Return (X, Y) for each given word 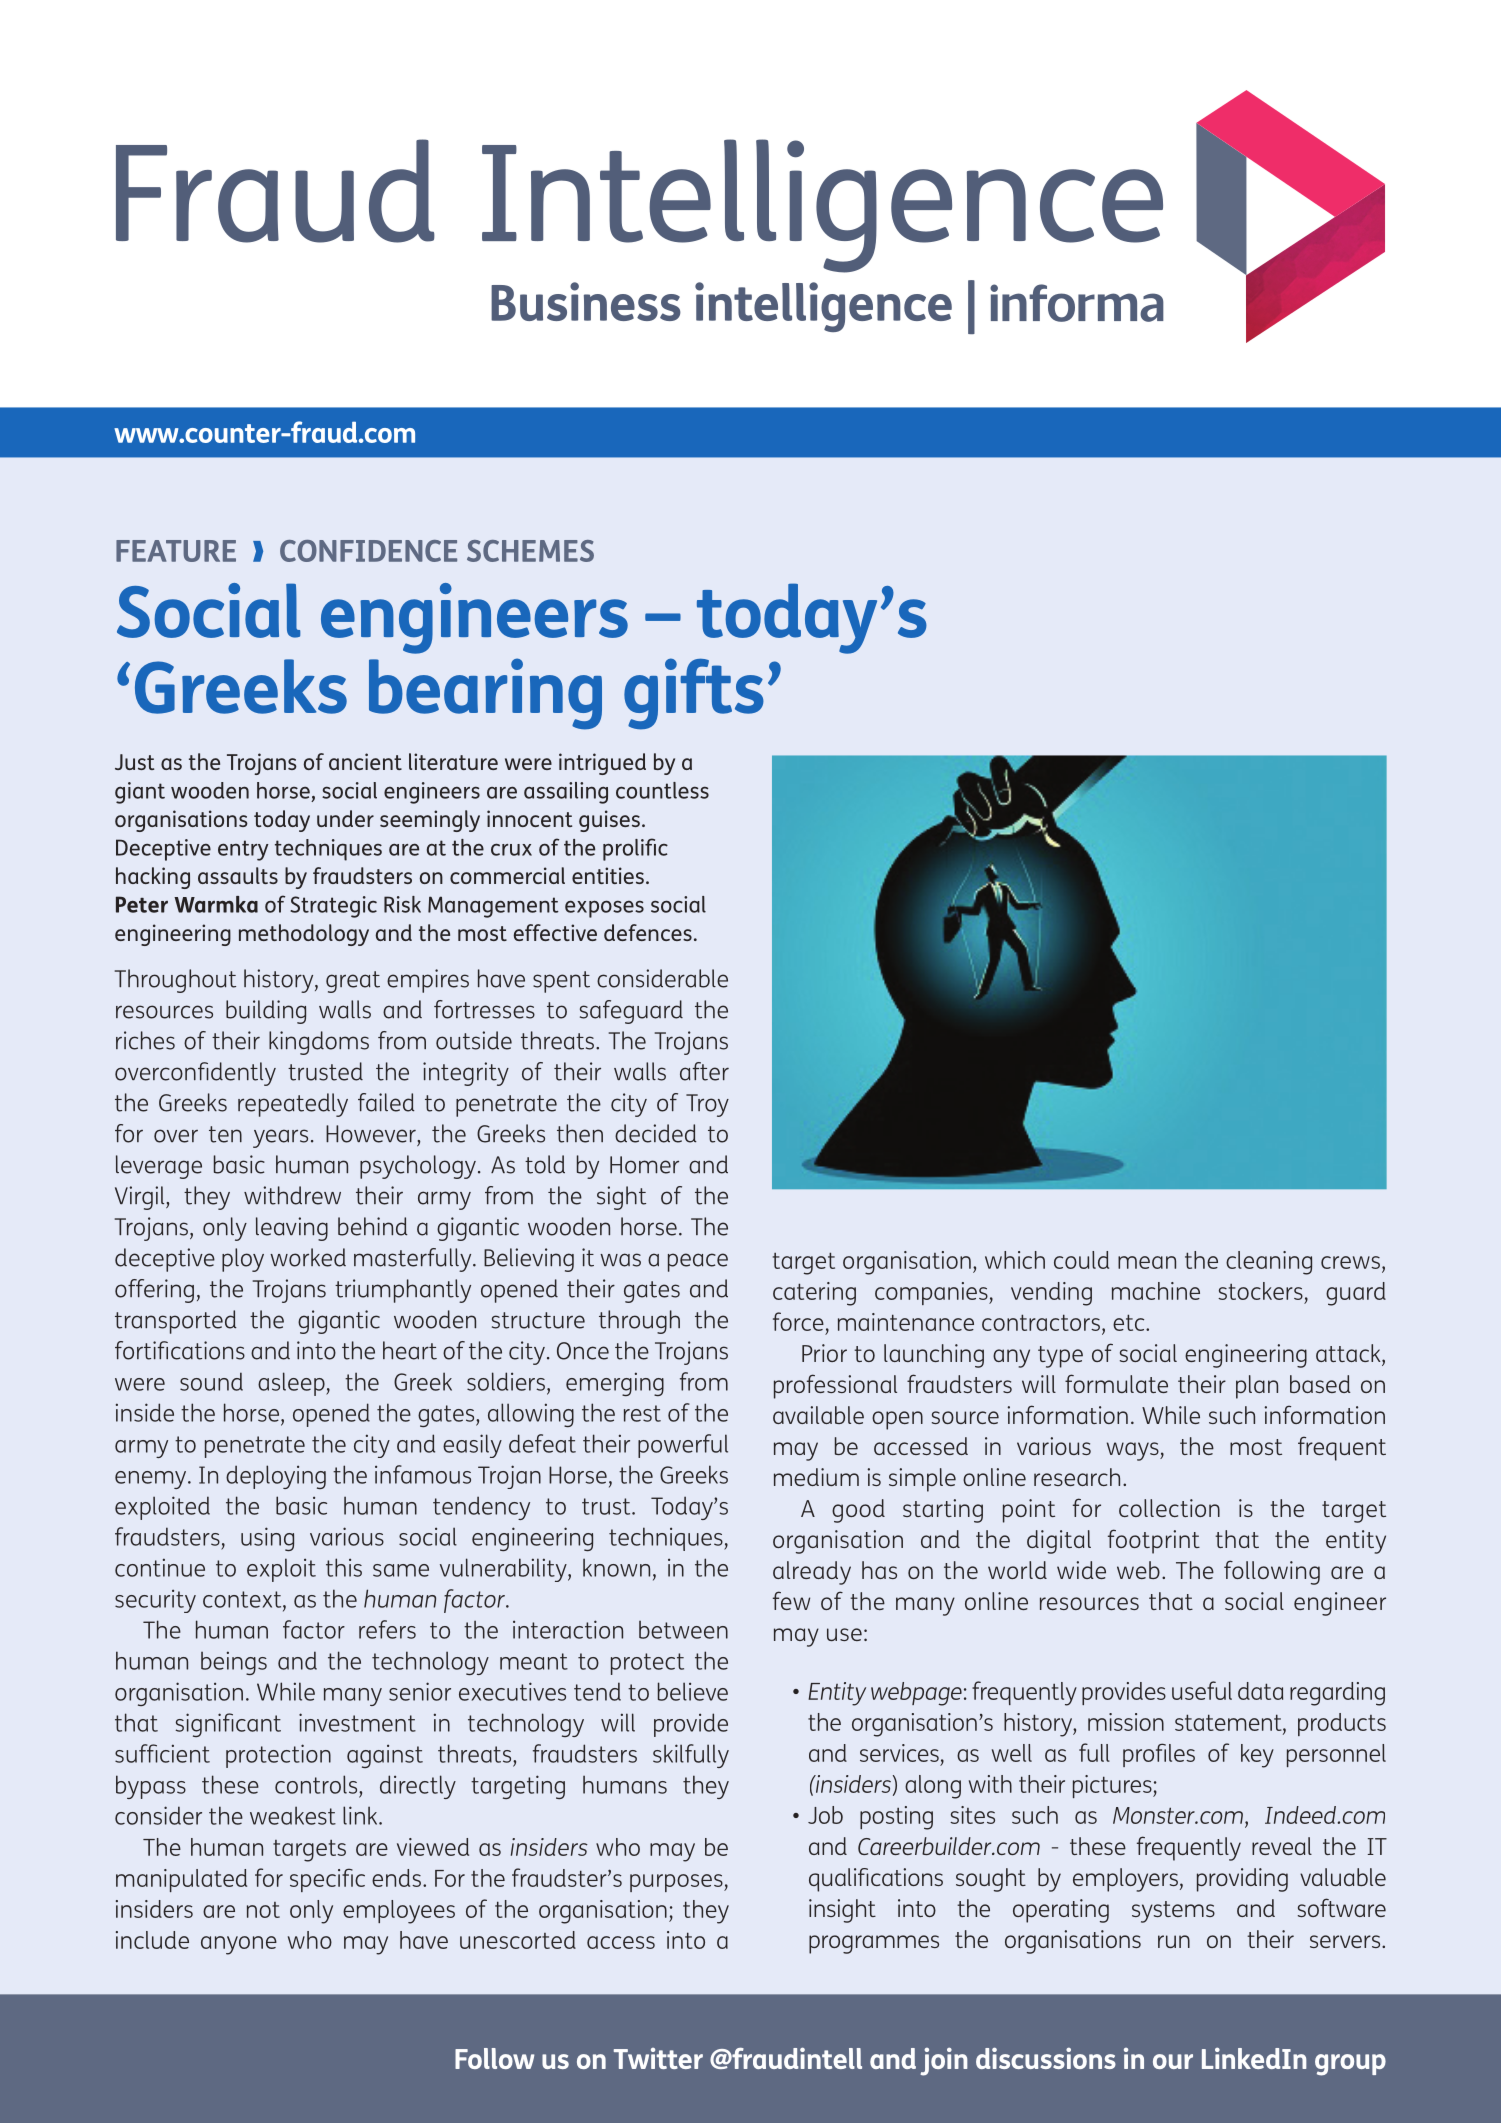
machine (1156, 1291)
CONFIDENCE (368, 551)
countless (662, 790)
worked (308, 1257)
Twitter (658, 2058)
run (1174, 1941)
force (798, 1321)
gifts (694, 694)
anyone (239, 1945)
